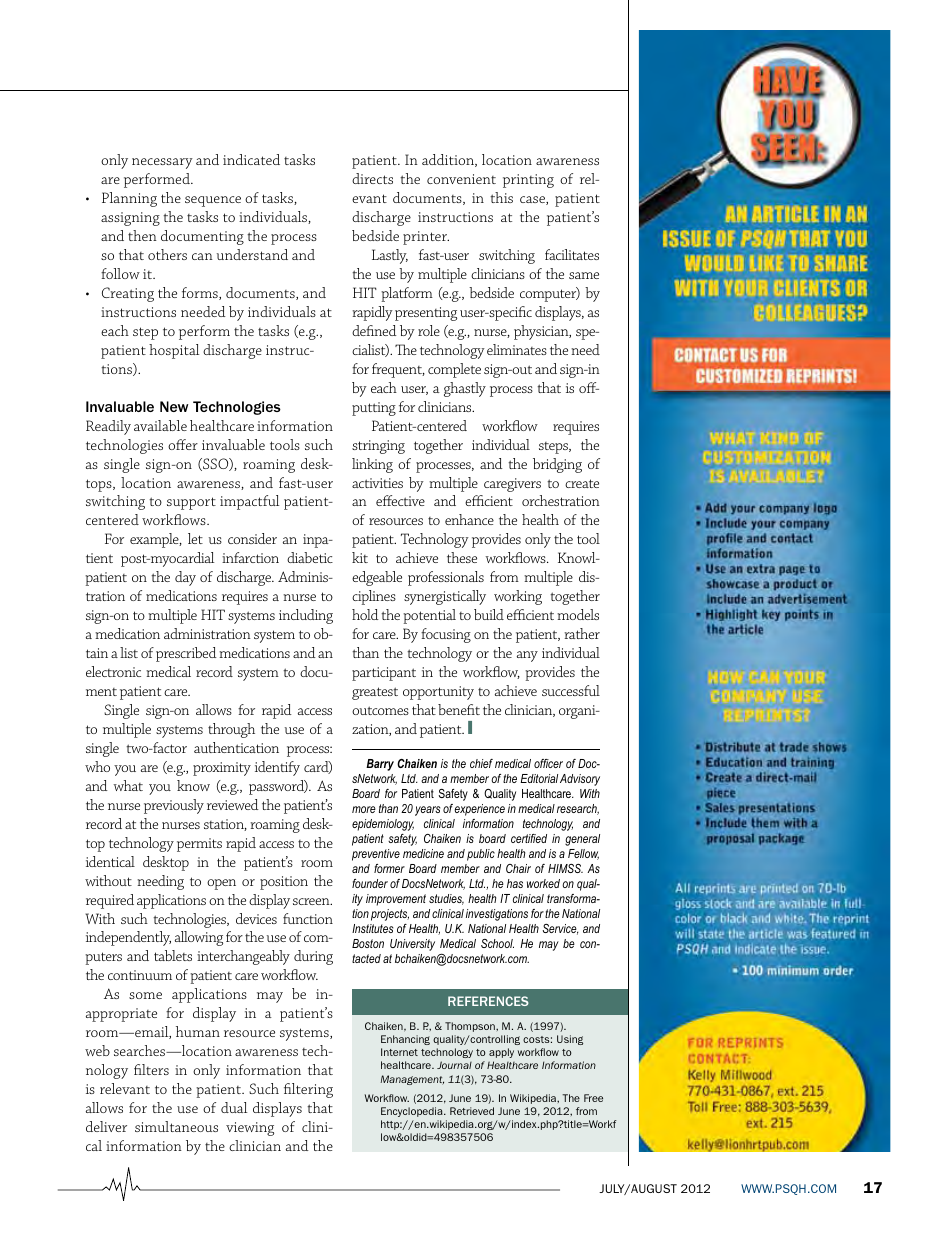  Describe the element at coordinates (528, 181) in the page. I see `printing` at that location.
